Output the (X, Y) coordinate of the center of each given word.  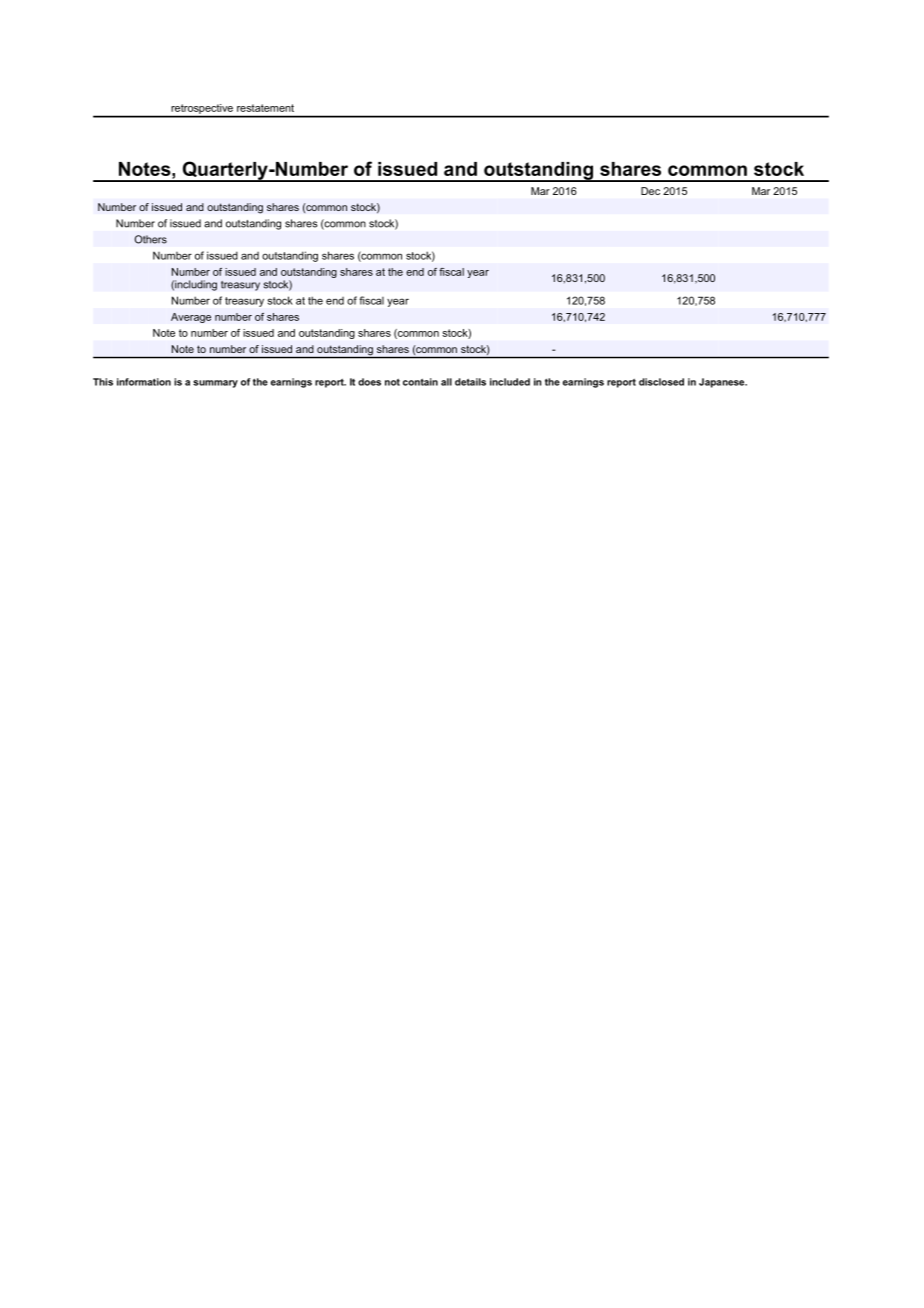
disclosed (661, 382)
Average (191, 318)
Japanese (723, 383)
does (369, 382)
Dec (650, 191)
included (510, 382)
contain (420, 382)
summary (215, 384)
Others (151, 239)
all (446, 382)
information (144, 382)
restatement (265, 108)
